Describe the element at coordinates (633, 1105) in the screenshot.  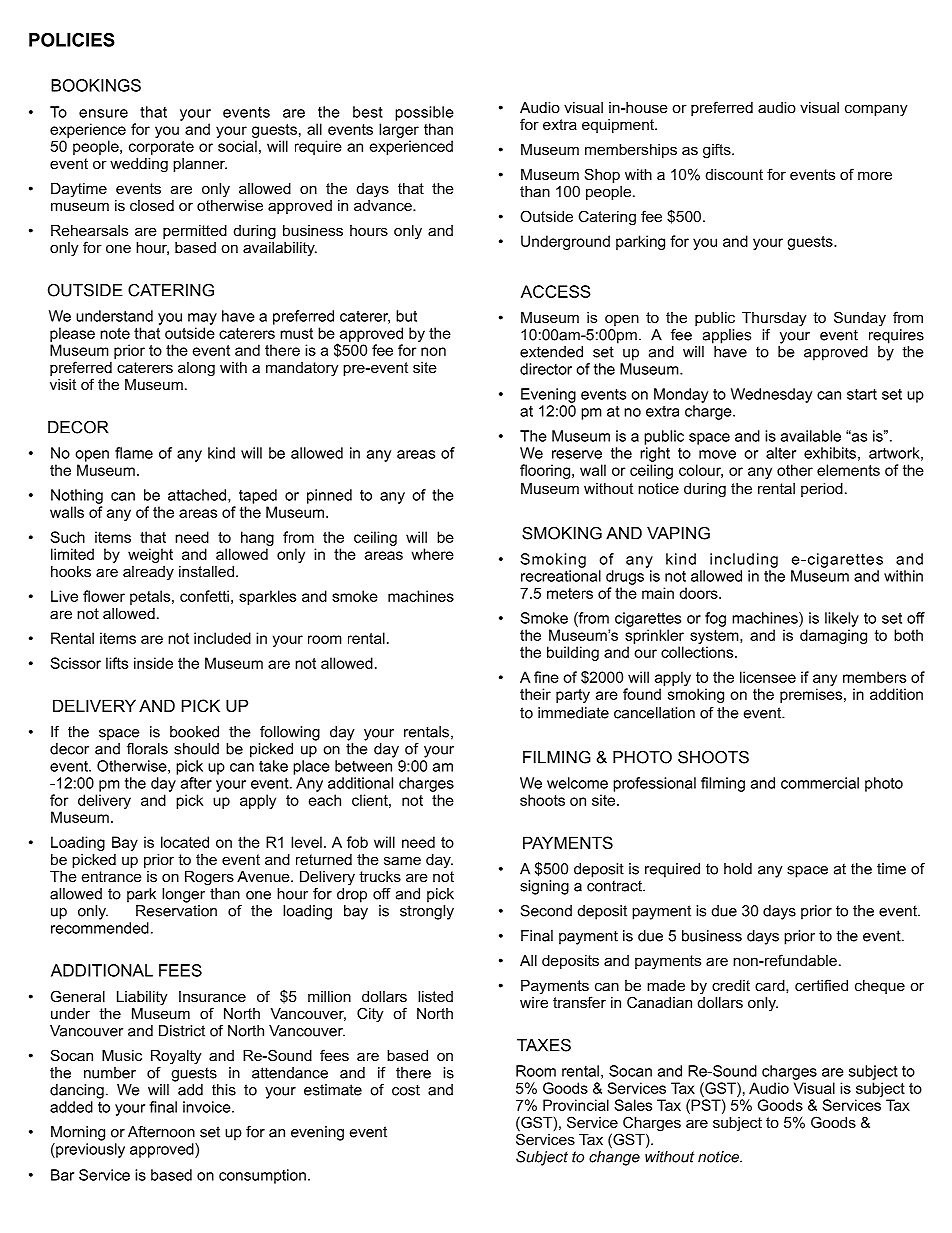
I see `Sales` at that location.
